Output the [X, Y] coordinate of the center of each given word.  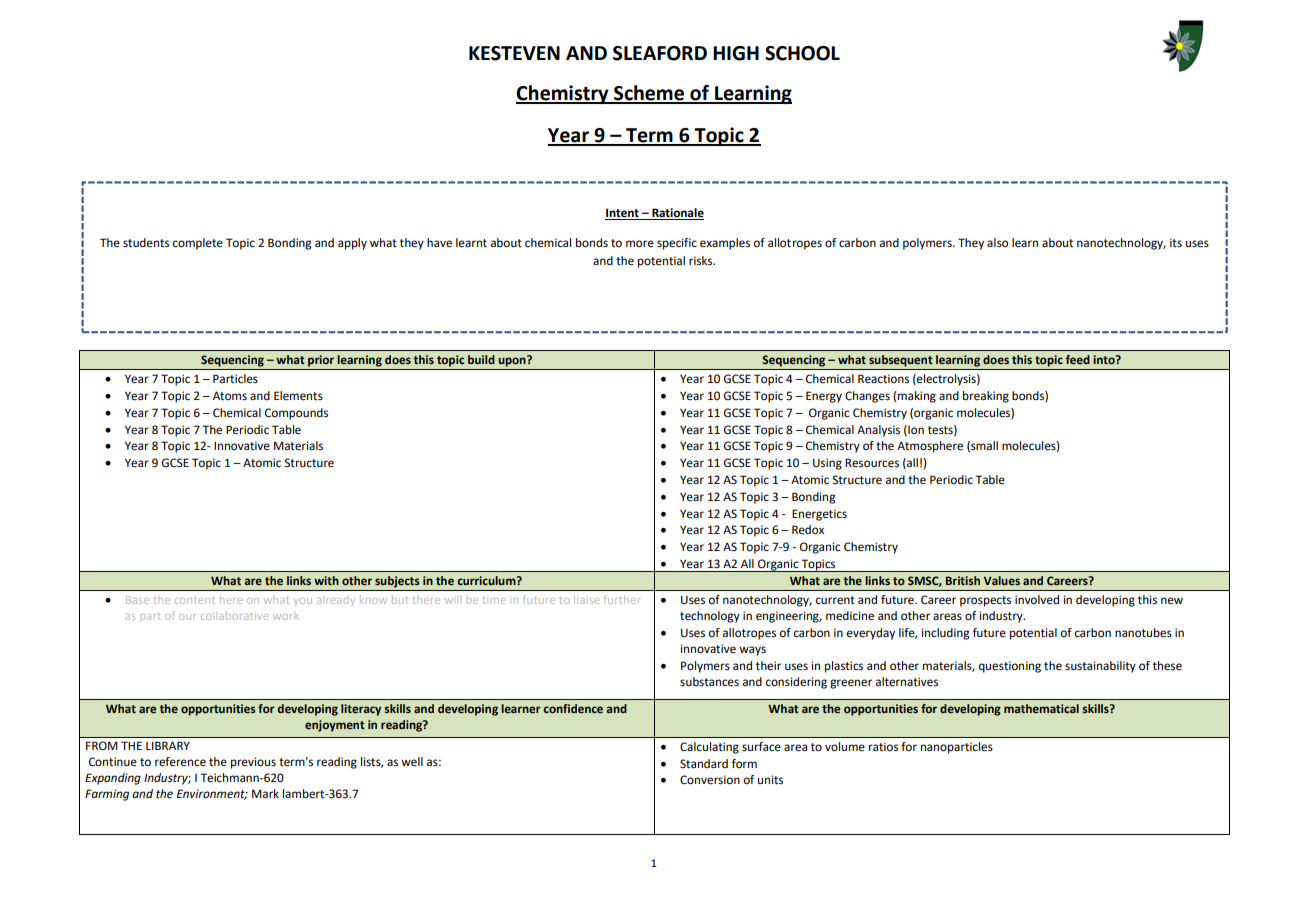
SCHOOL [802, 53]
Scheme [649, 94]
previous [253, 763]
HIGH [736, 53]
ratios [883, 747]
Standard [704, 764]
